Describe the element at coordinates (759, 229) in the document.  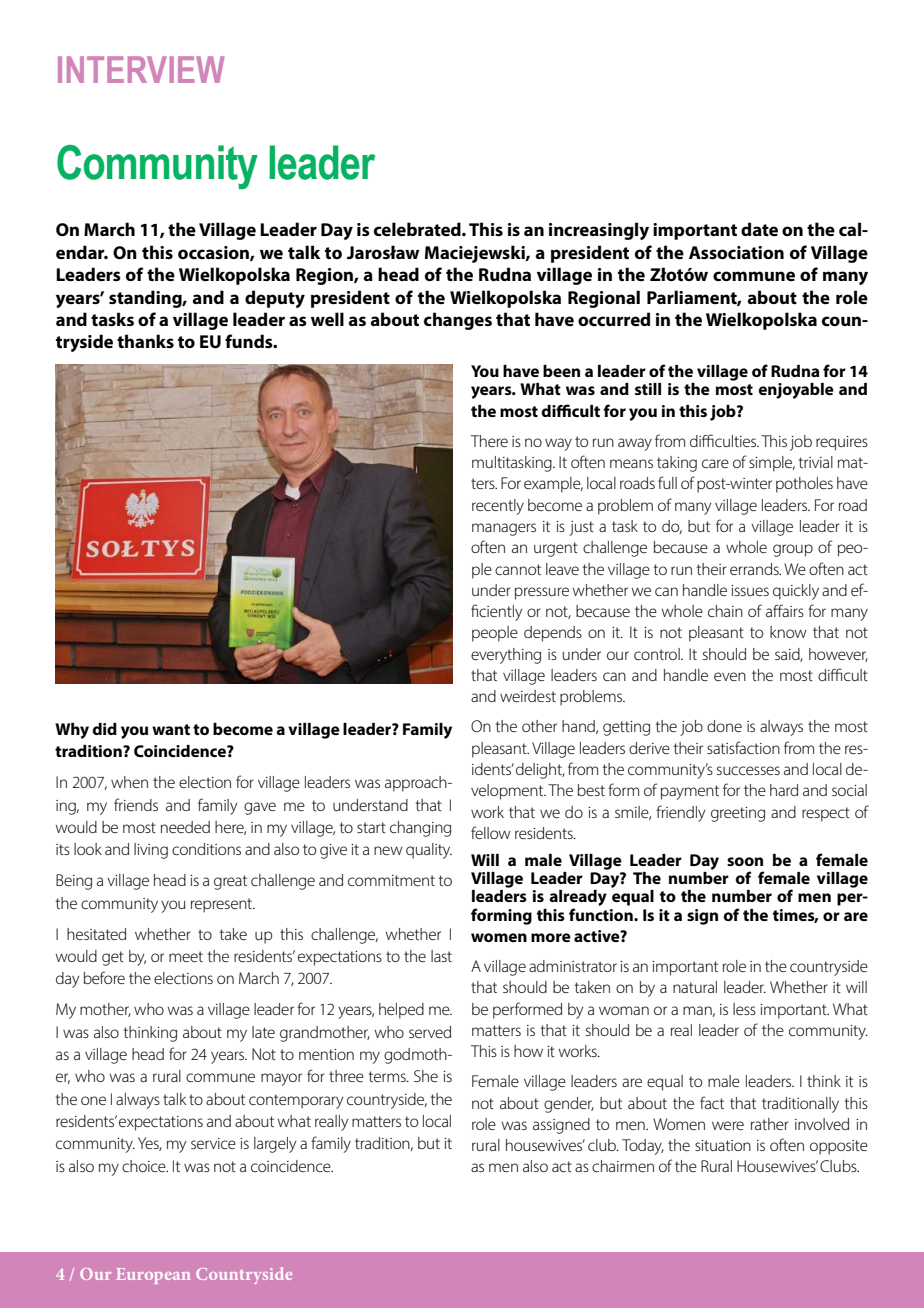
I see `date` at that location.
